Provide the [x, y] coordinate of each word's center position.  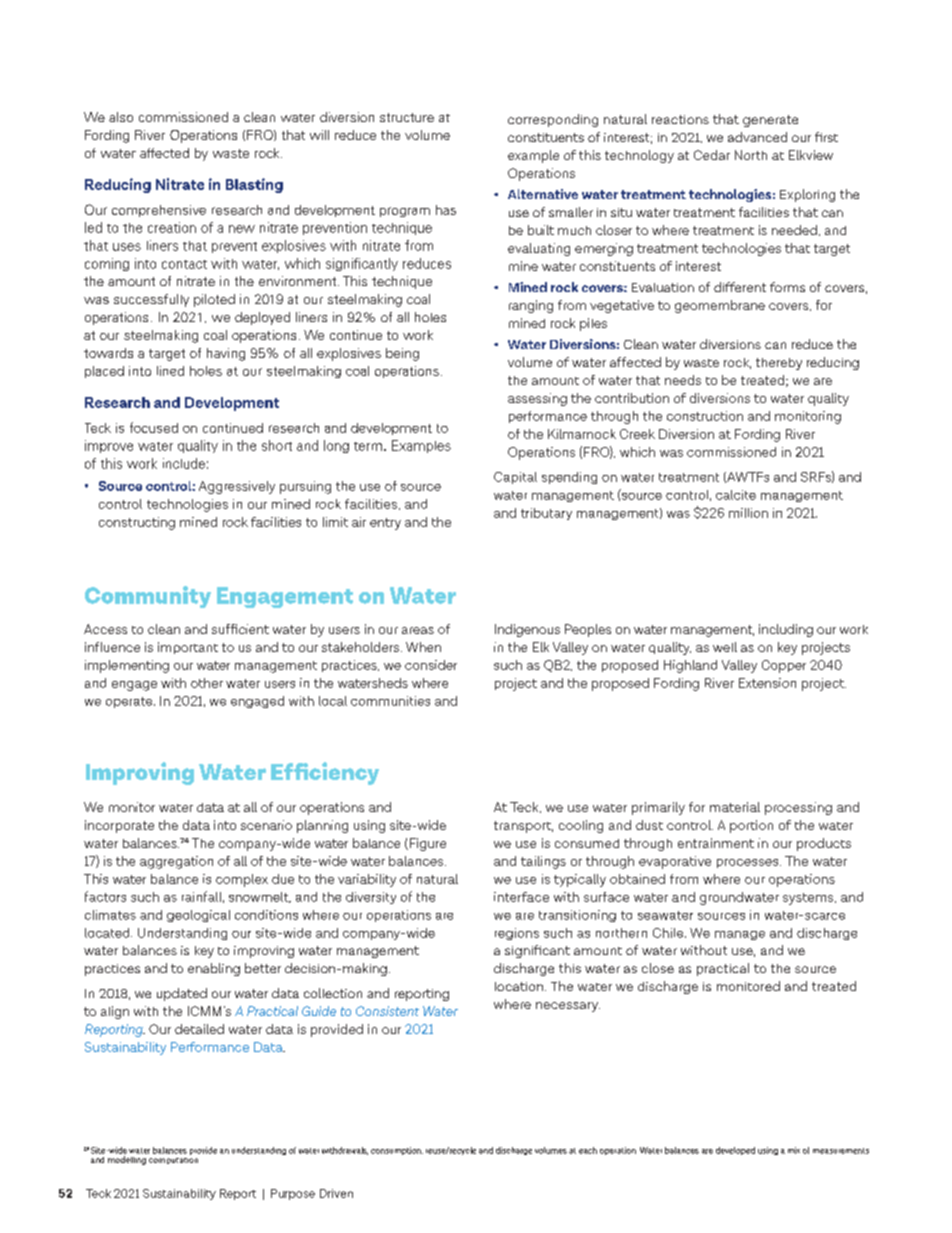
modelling [127, 1160]
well [725, 647]
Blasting [254, 185]
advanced [757, 137]
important [188, 648]
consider [431, 665]
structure [407, 117]
